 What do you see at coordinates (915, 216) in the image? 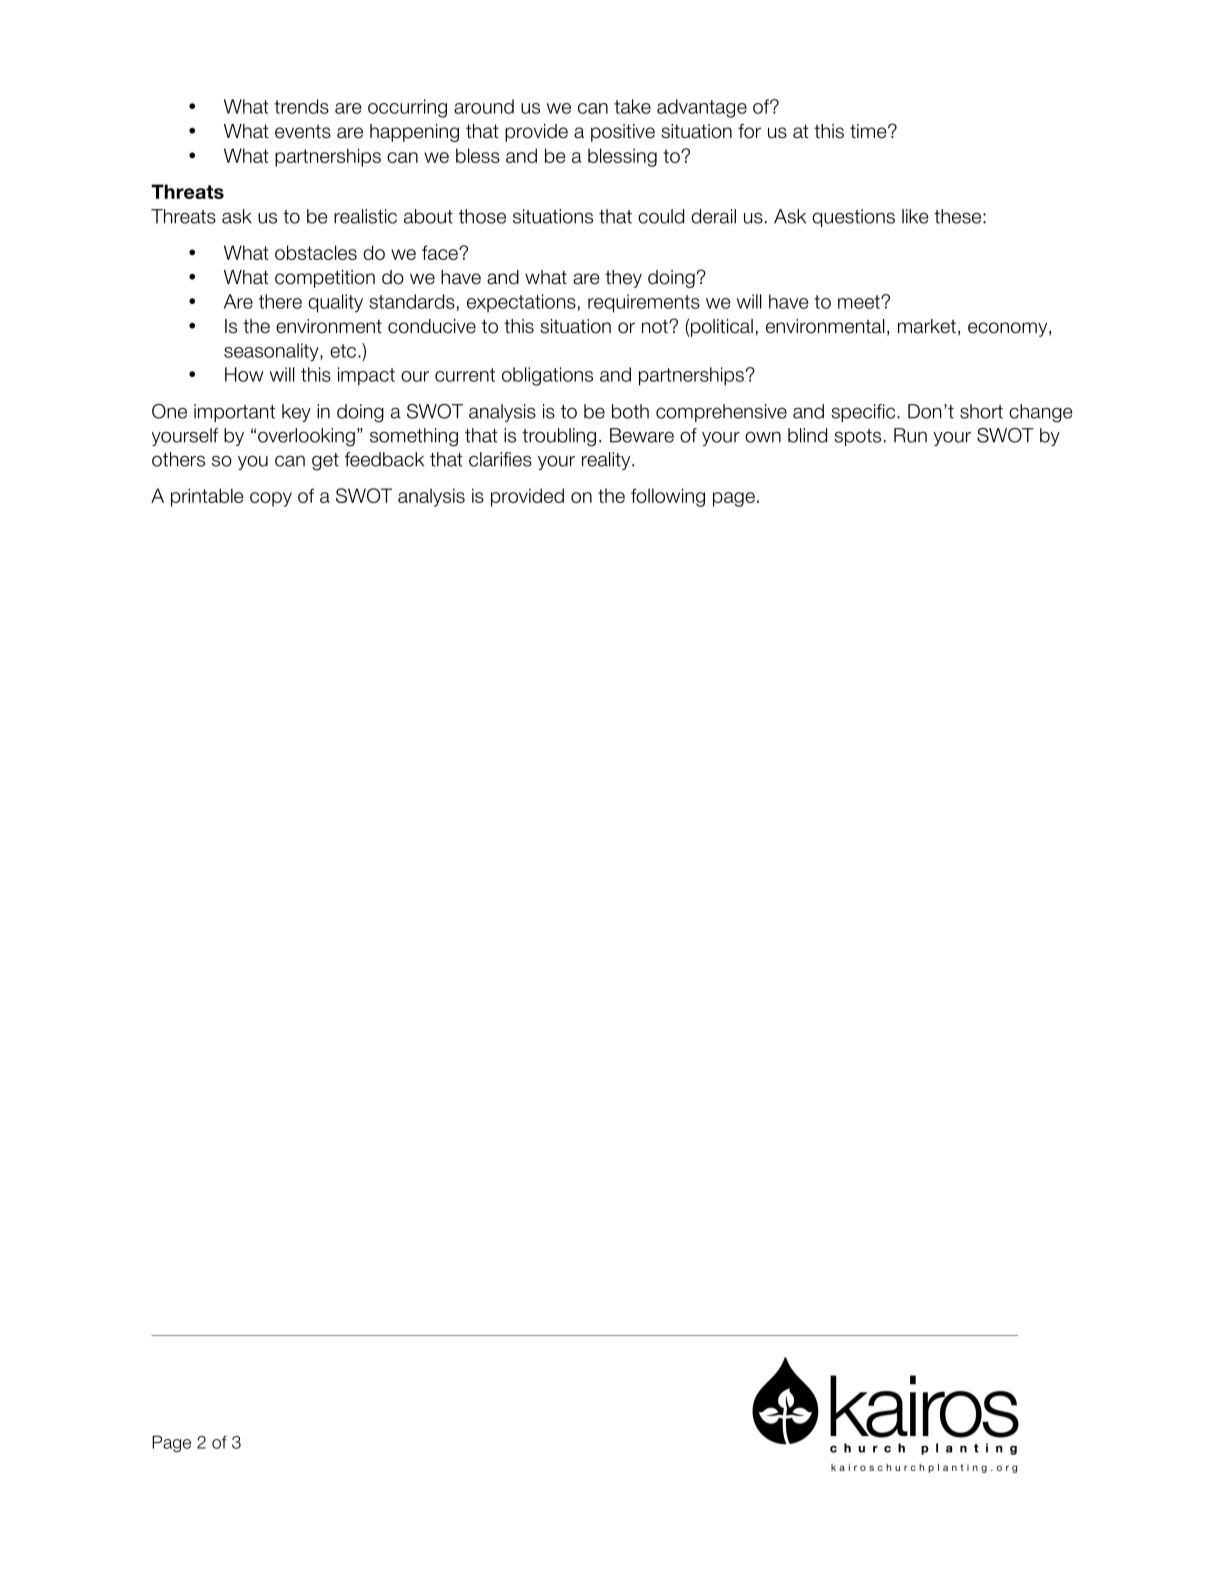
I see `like` at bounding box center [915, 216].
